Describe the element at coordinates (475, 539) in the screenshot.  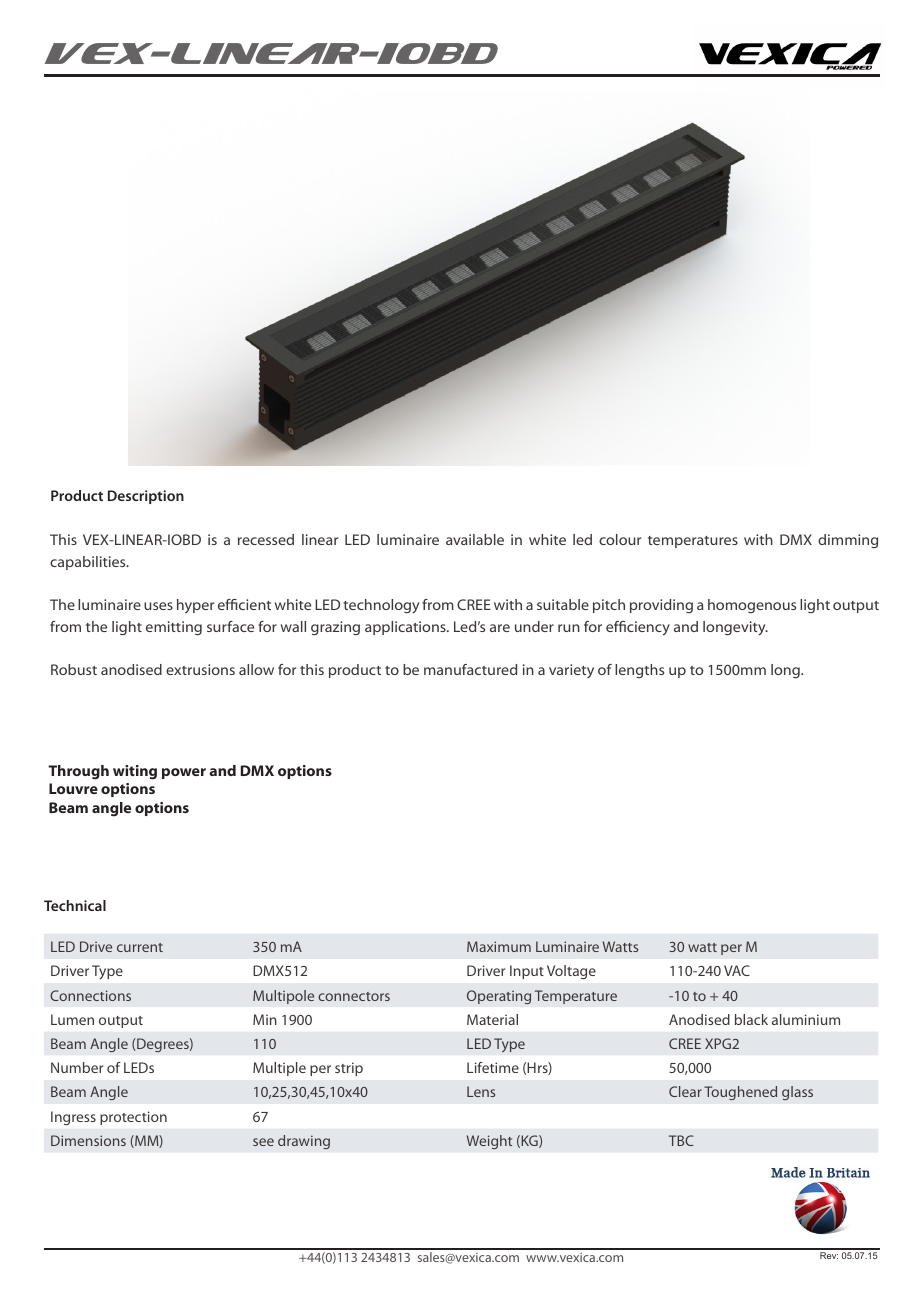
I see `available` at that location.
